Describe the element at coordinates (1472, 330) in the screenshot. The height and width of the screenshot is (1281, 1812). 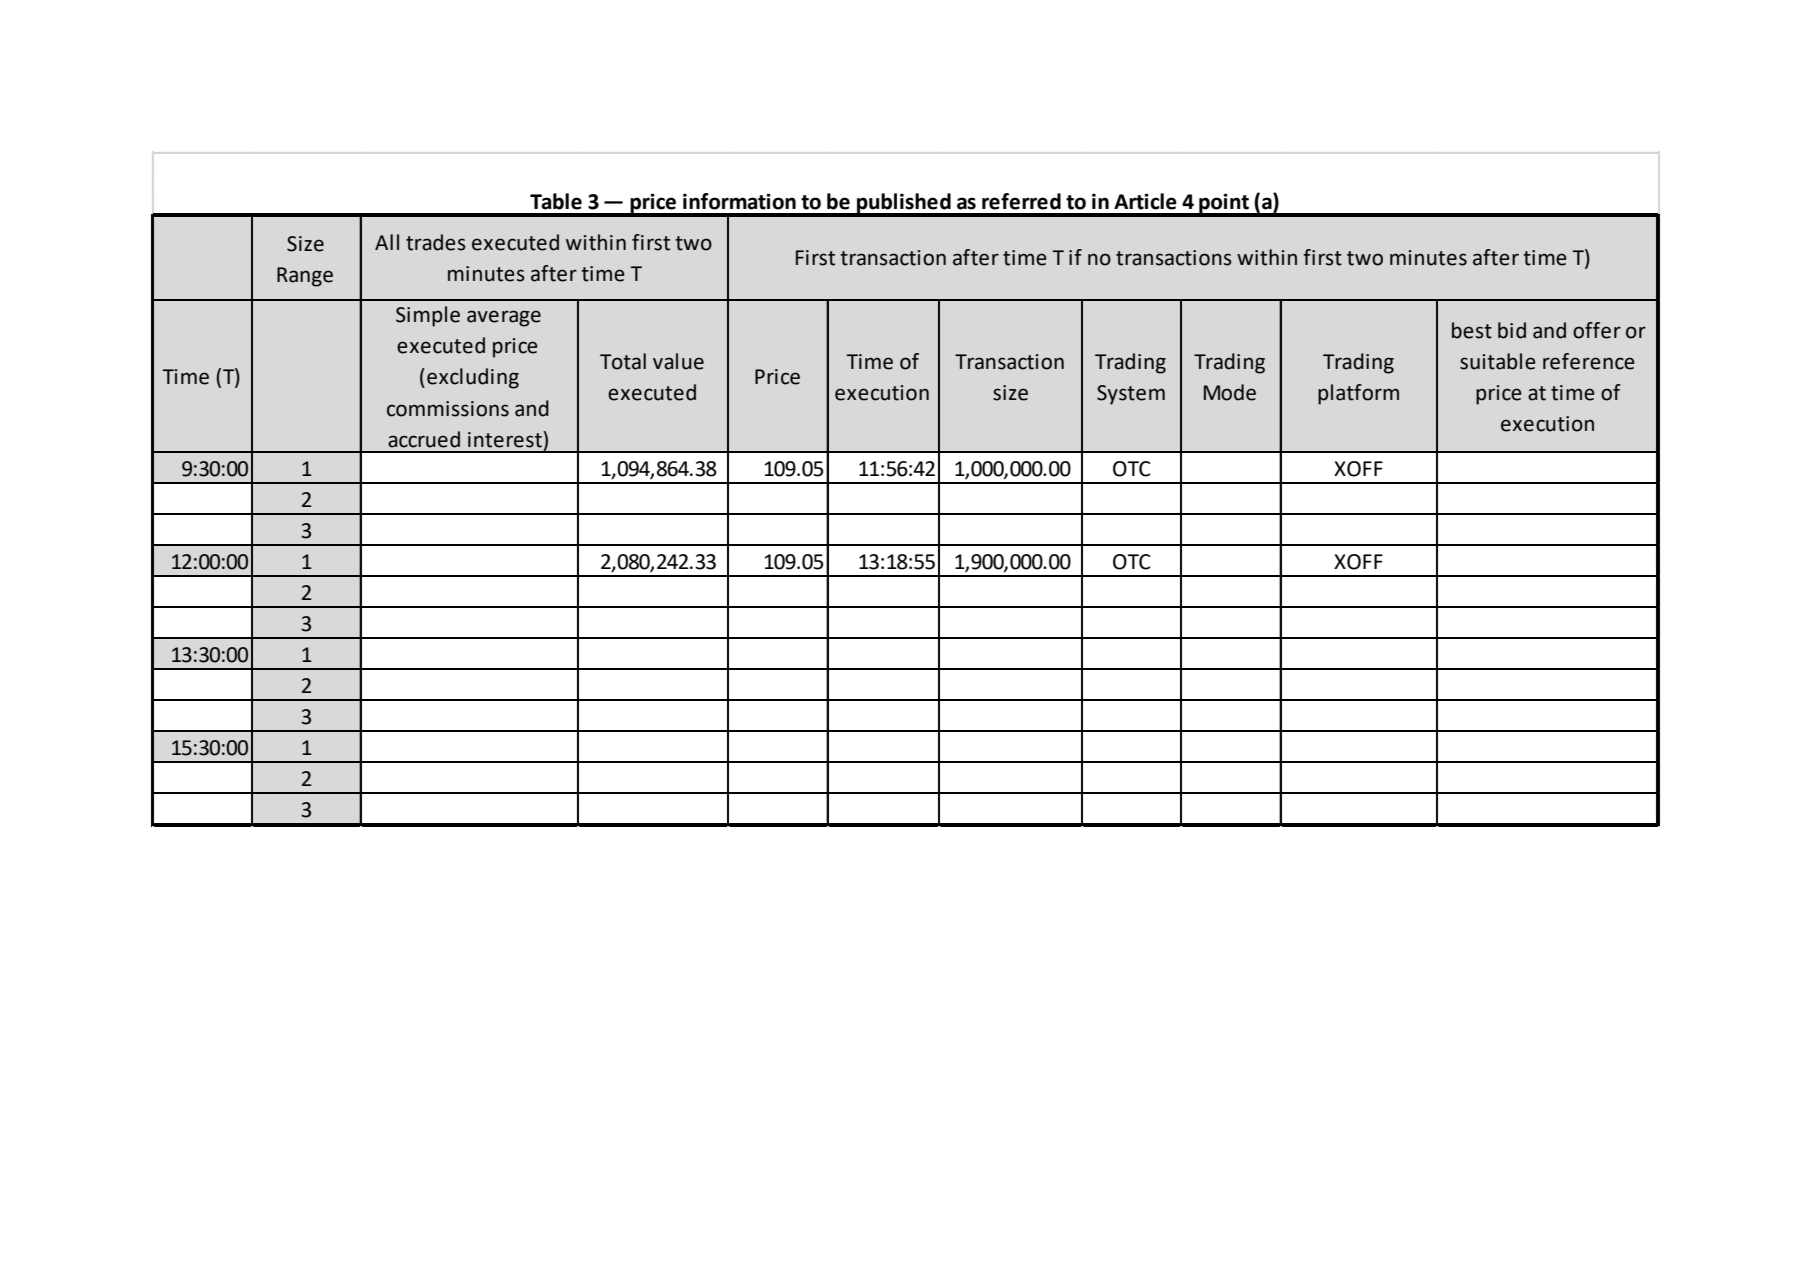
I see `best` at that location.
